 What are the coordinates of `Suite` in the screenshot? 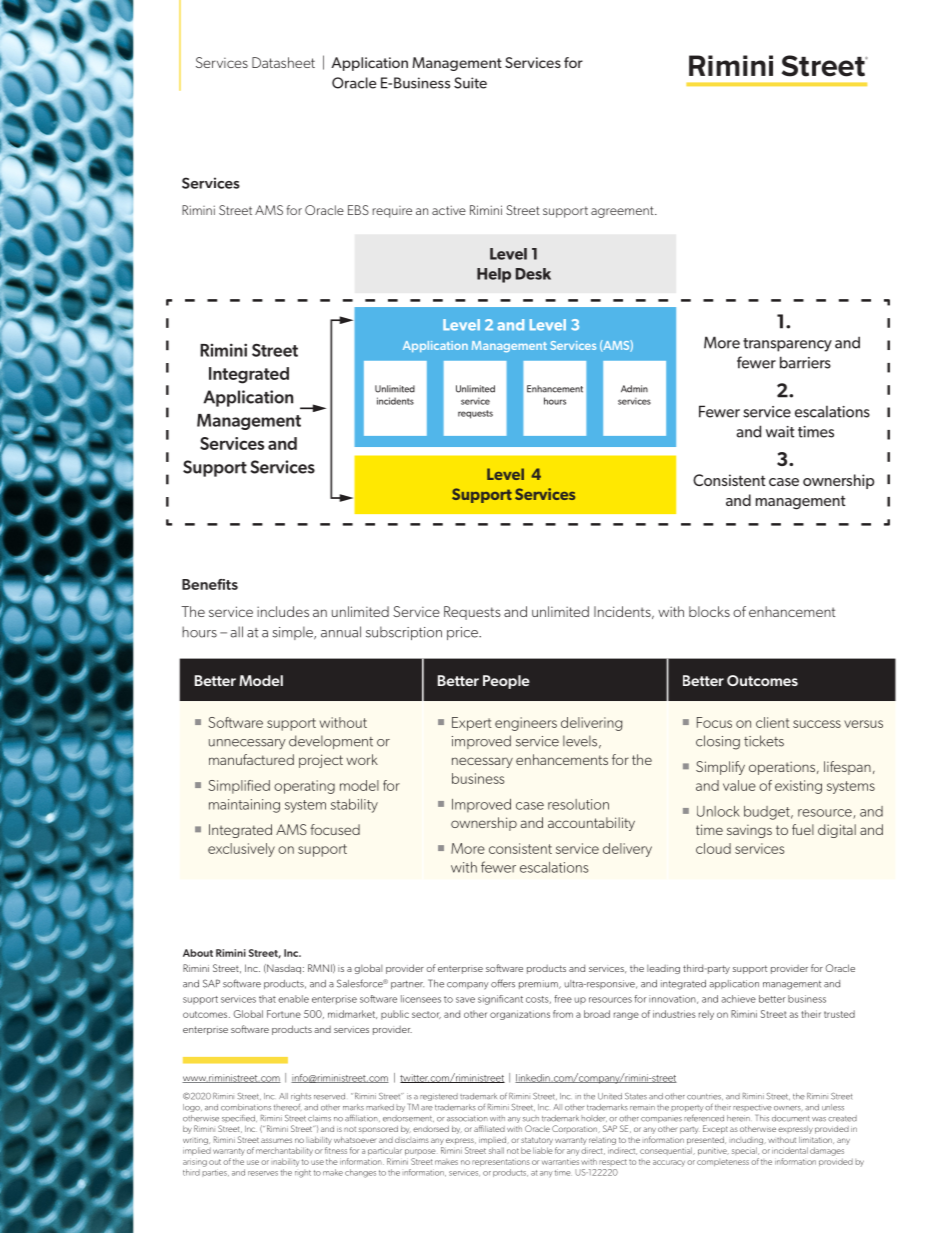 It's located at (470, 83).
